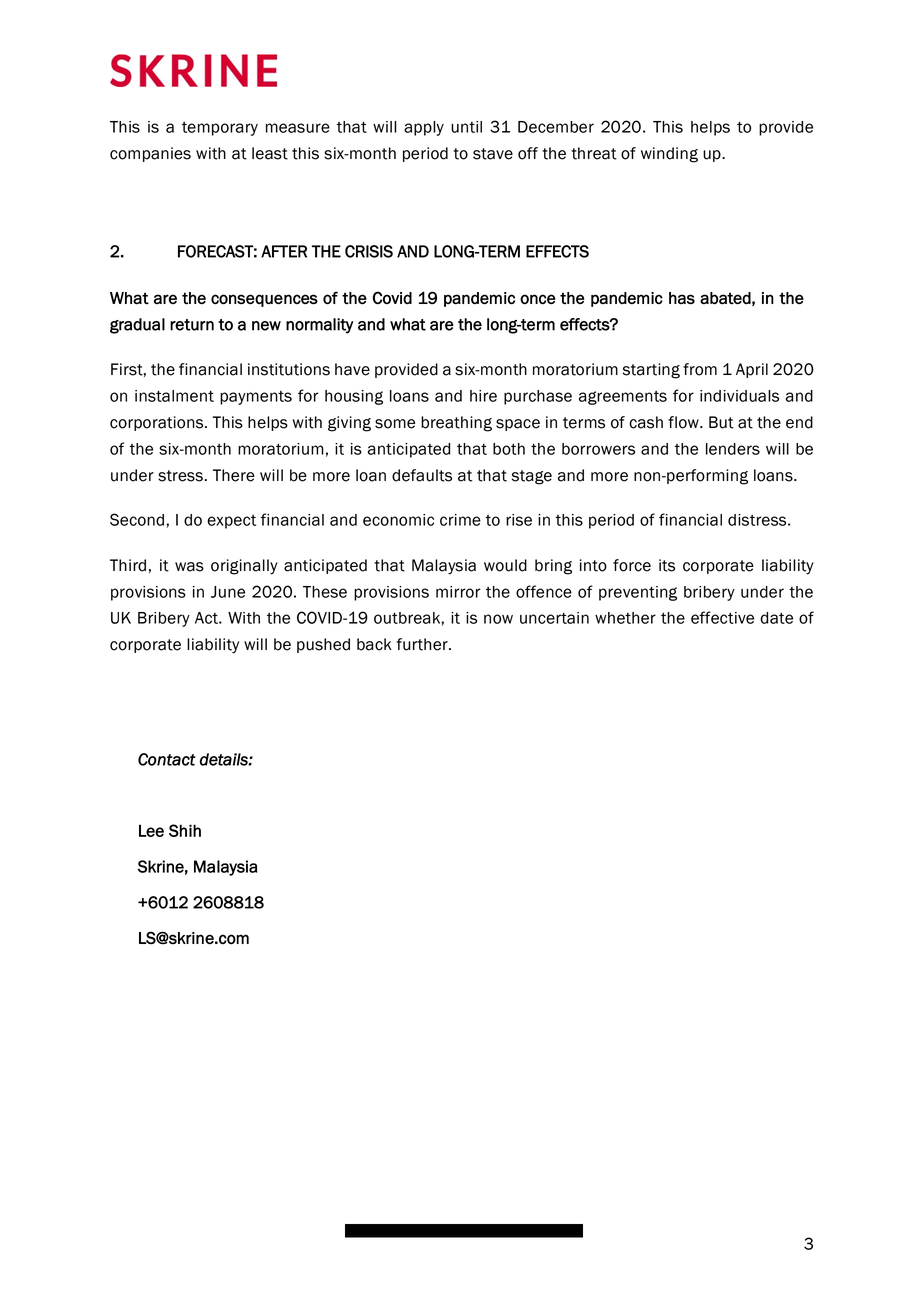  I want to click on until, so click(466, 127).
